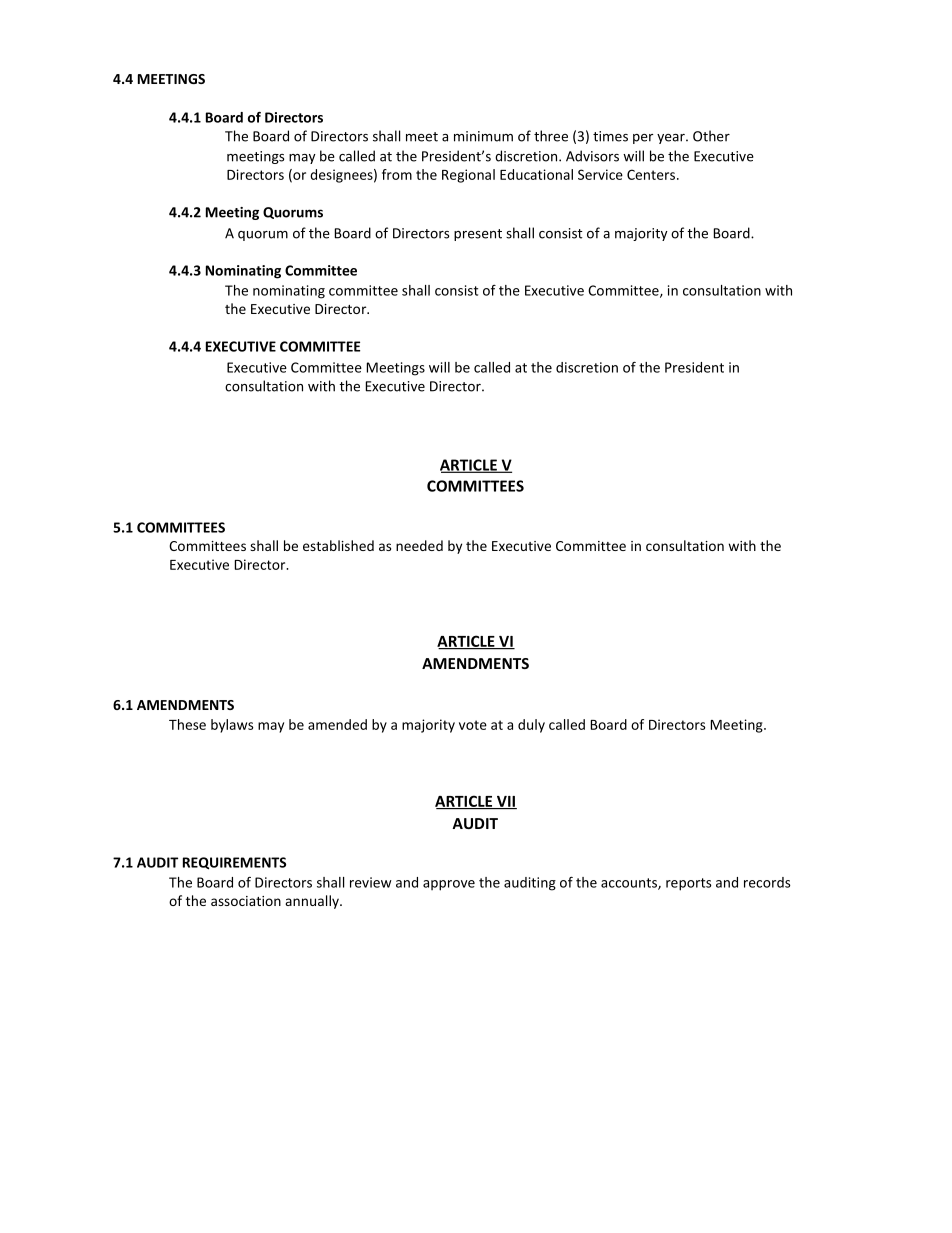  What do you see at coordinates (419, 545) in the screenshot?
I see `needed` at bounding box center [419, 545].
